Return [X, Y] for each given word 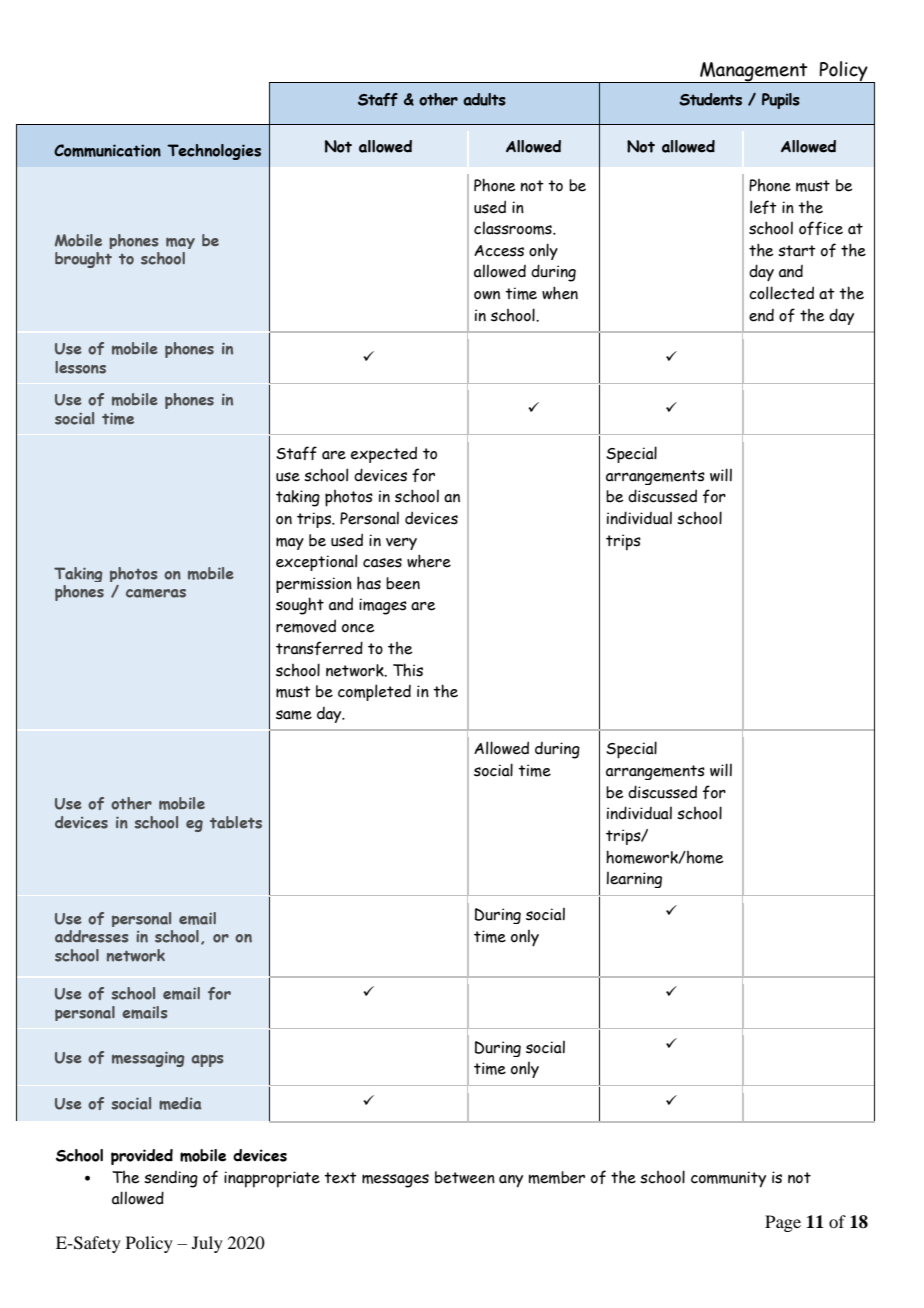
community [728, 1179]
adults [484, 99]
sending [171, 1179]
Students [710, 99]
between [465, 1177]
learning [634, 880]
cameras [156, 593]
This [408, 670]
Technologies [214, 152]
